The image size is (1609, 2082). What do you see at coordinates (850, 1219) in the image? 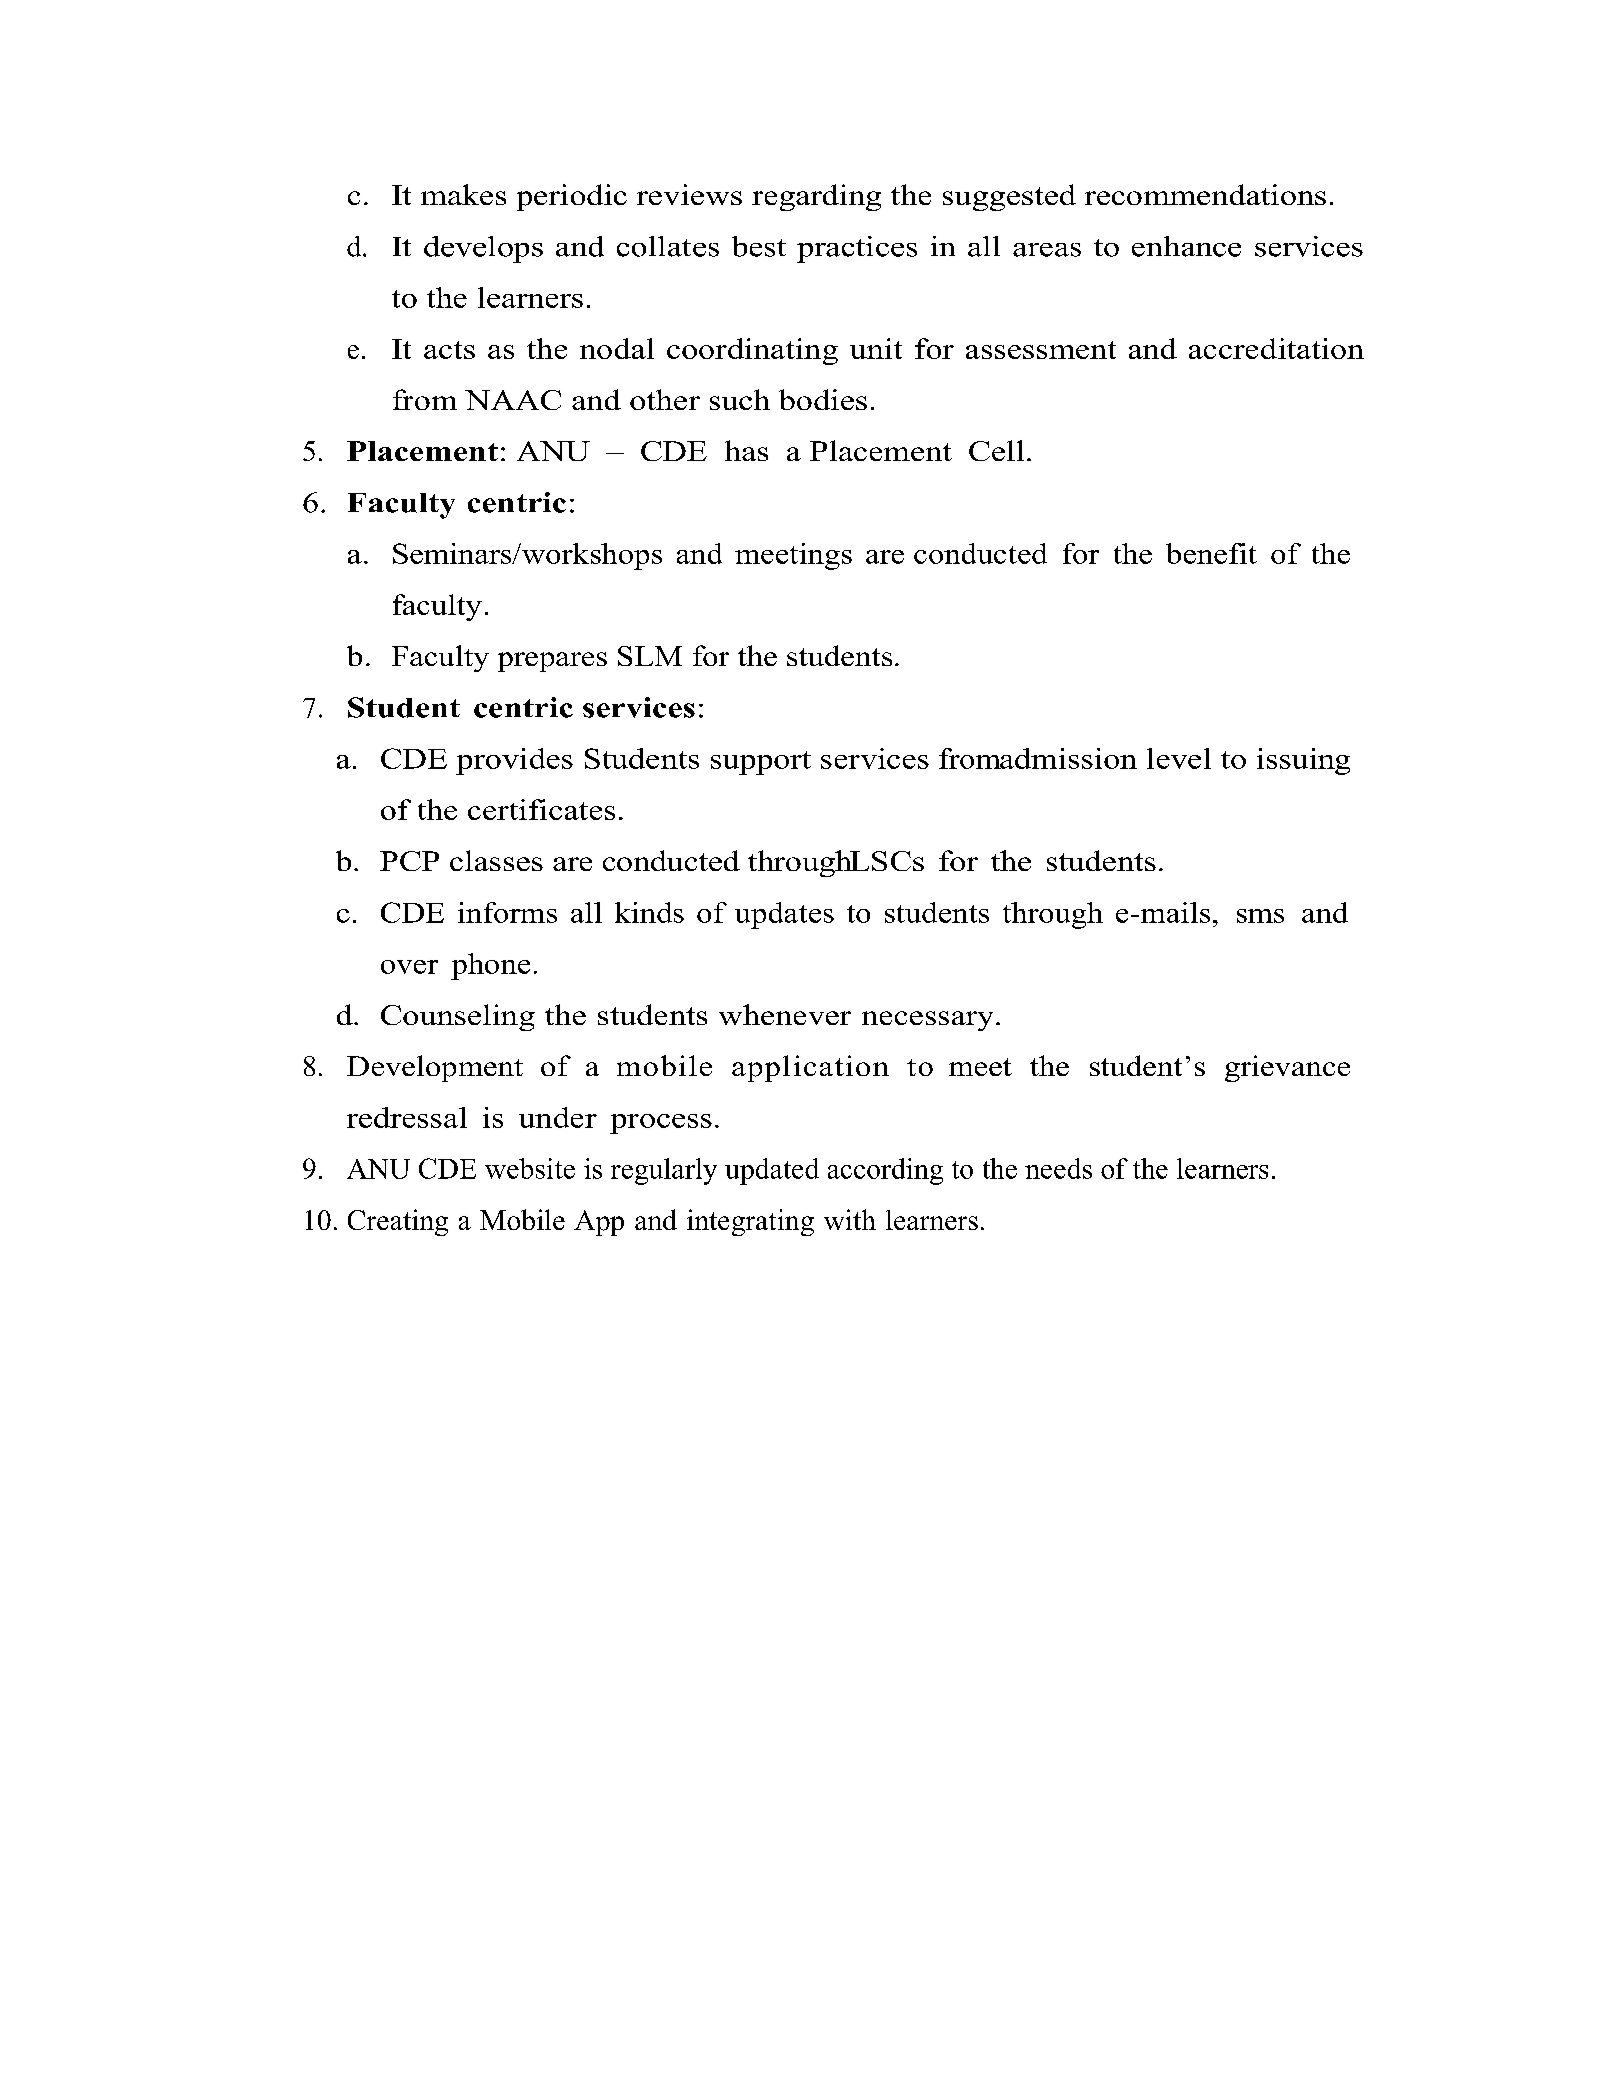
I see `with` at bounding box center [850, 1219].
